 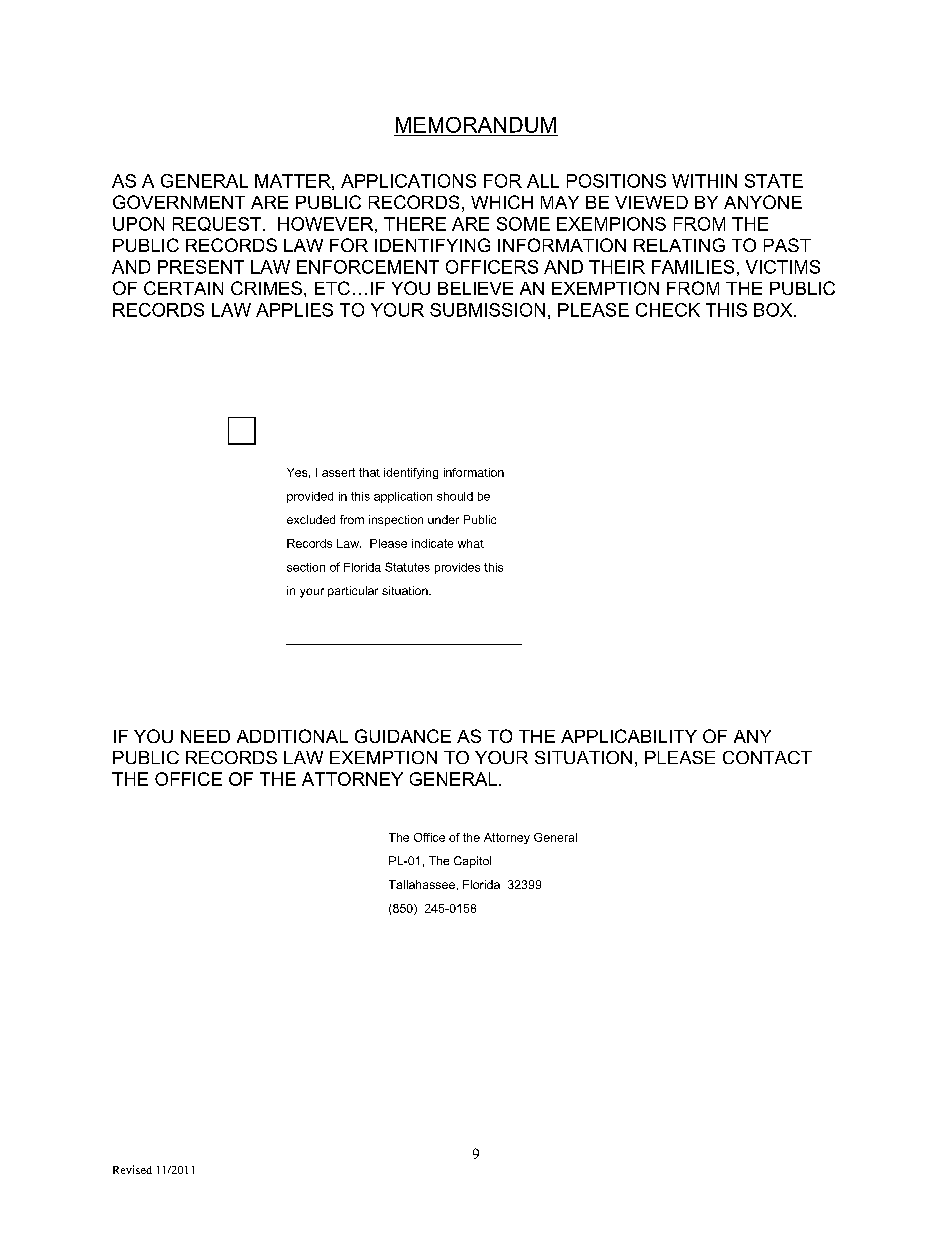 I want to click on CONTACT, so click(x=767, y=757).
